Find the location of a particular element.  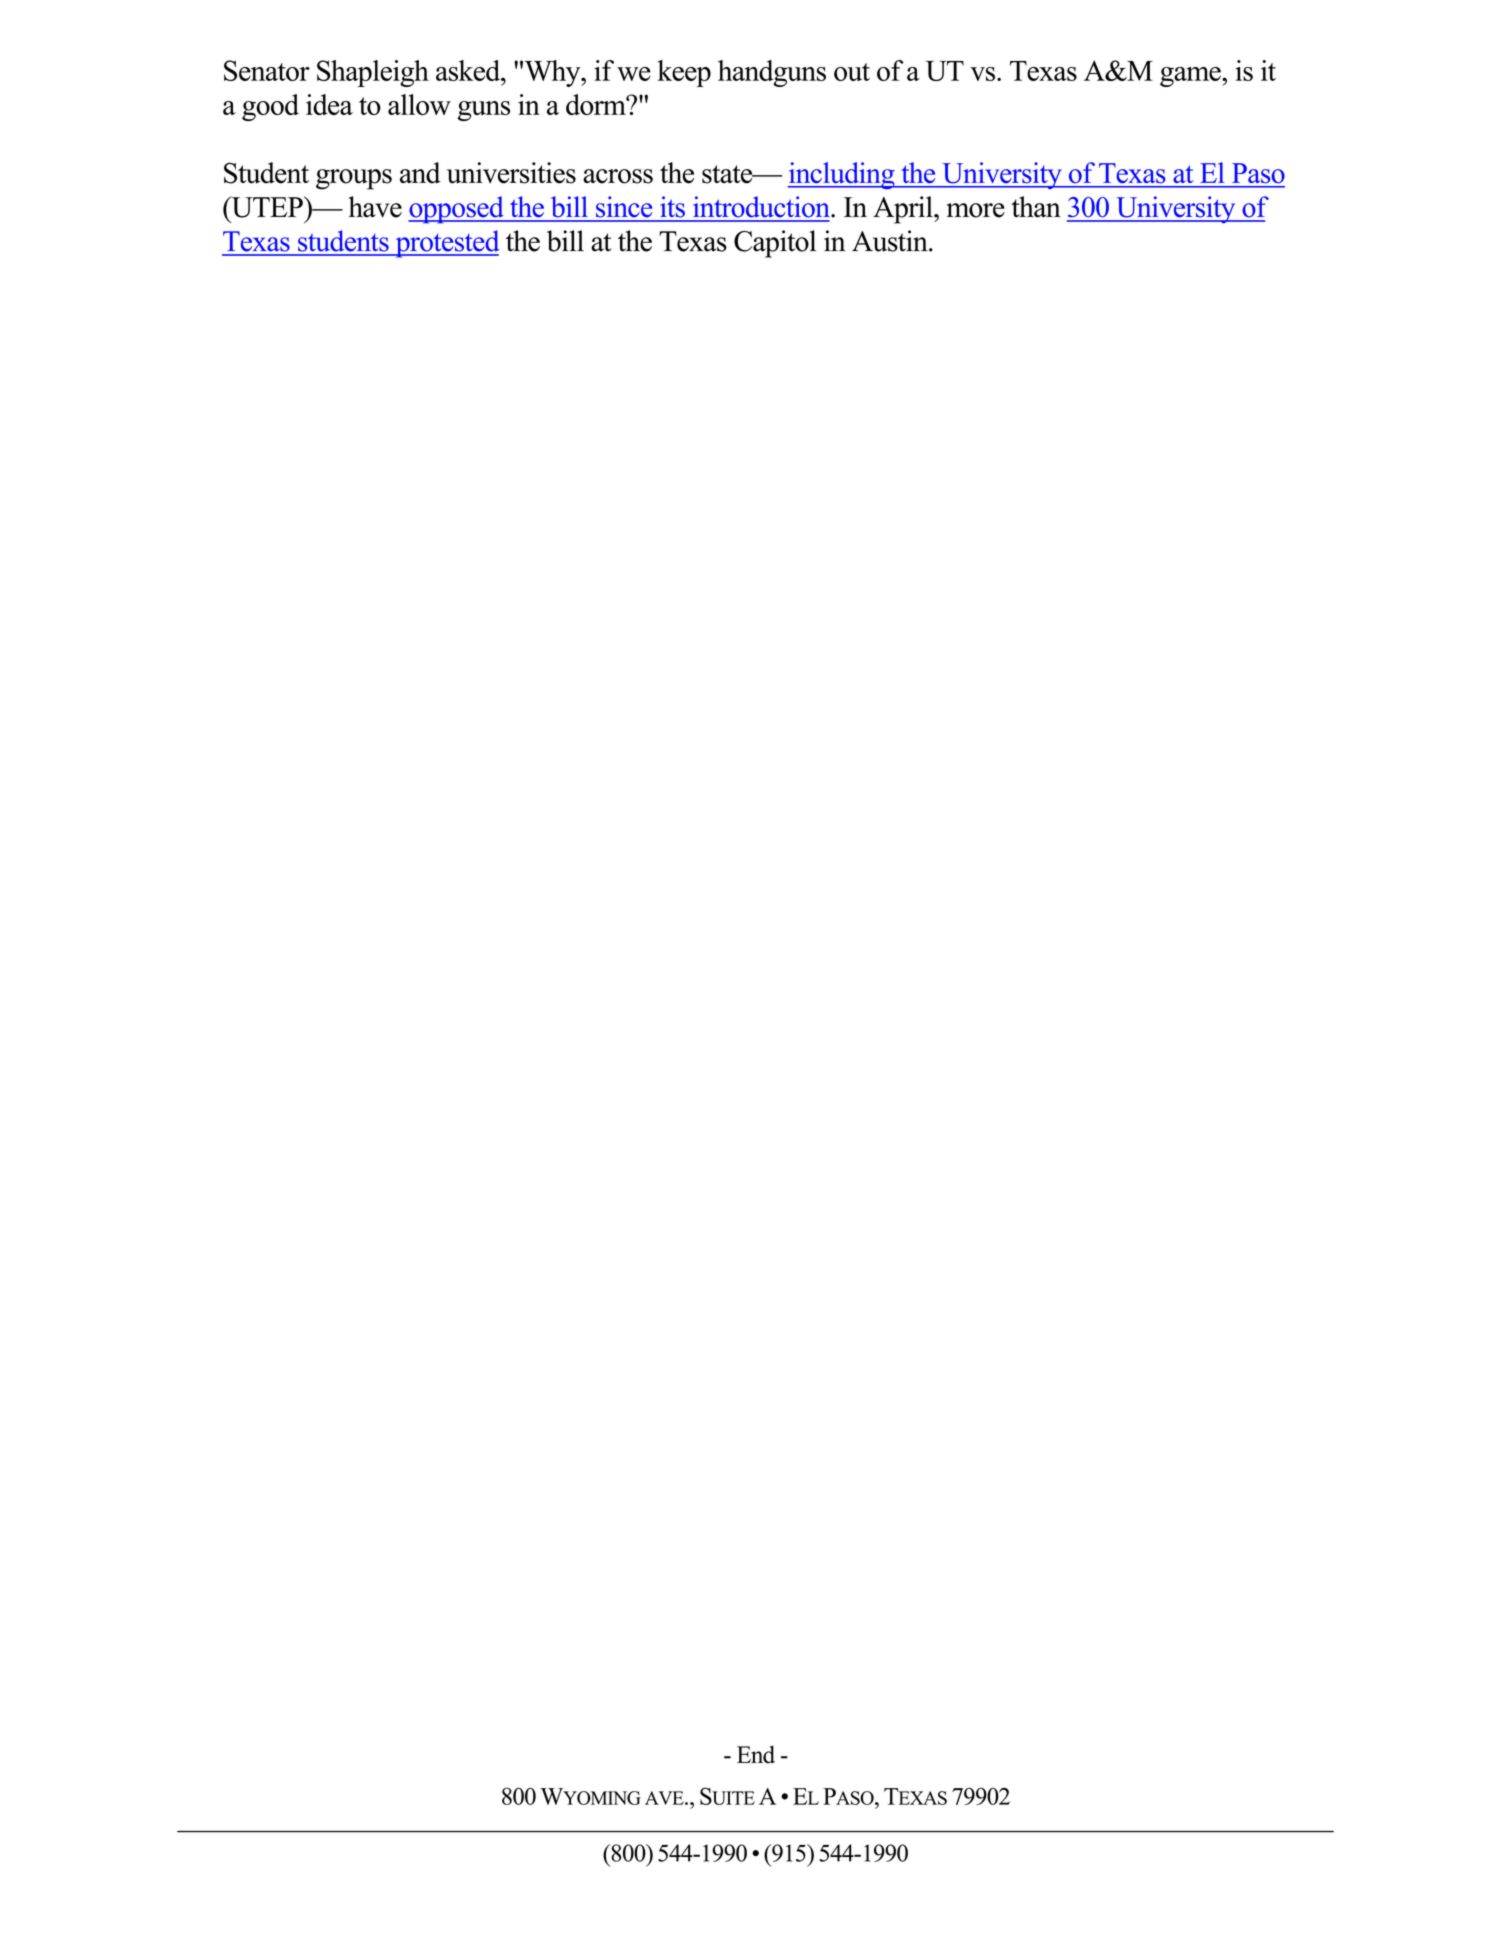

allow is located at coordinates (419, 104).
